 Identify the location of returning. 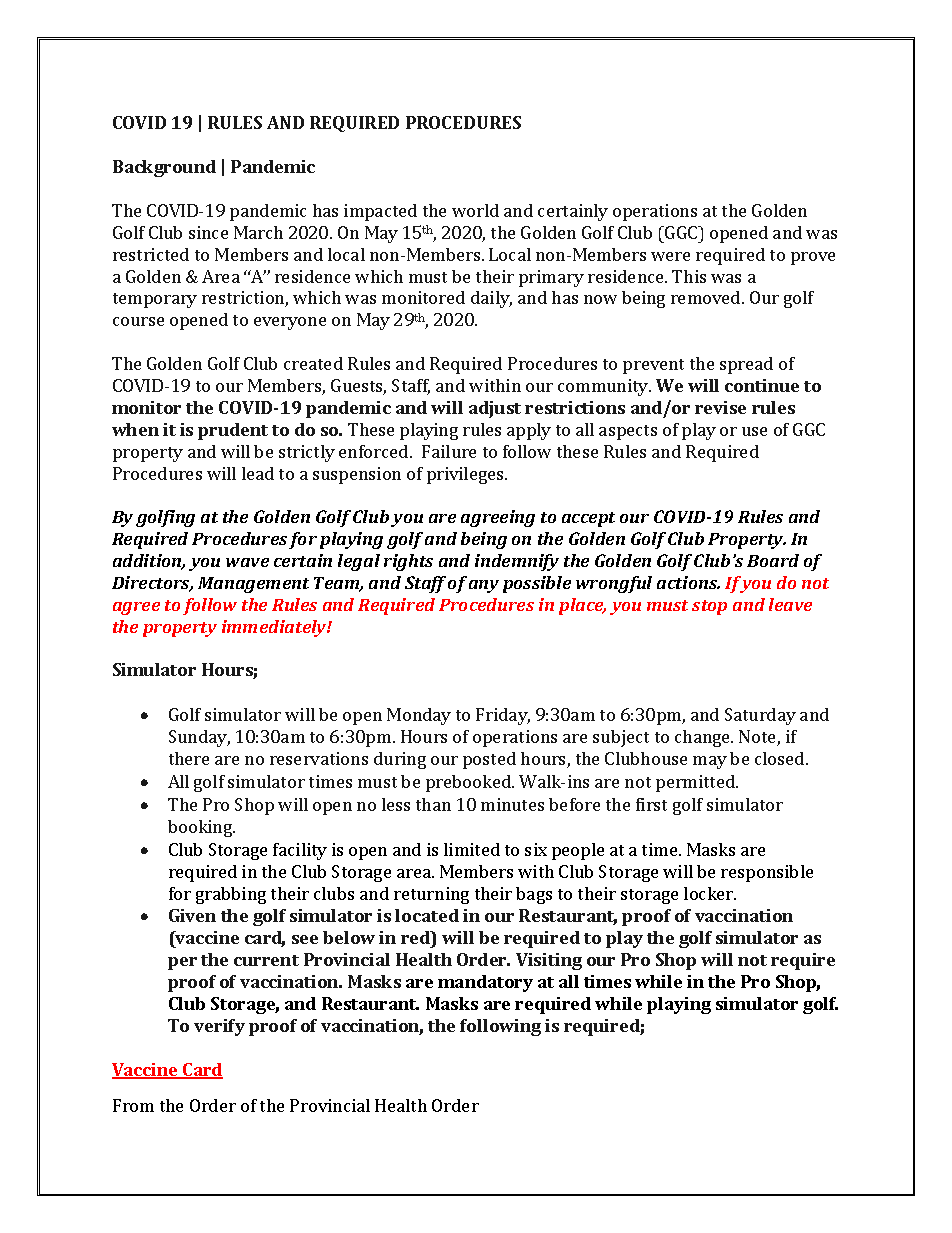
(431, 895).
